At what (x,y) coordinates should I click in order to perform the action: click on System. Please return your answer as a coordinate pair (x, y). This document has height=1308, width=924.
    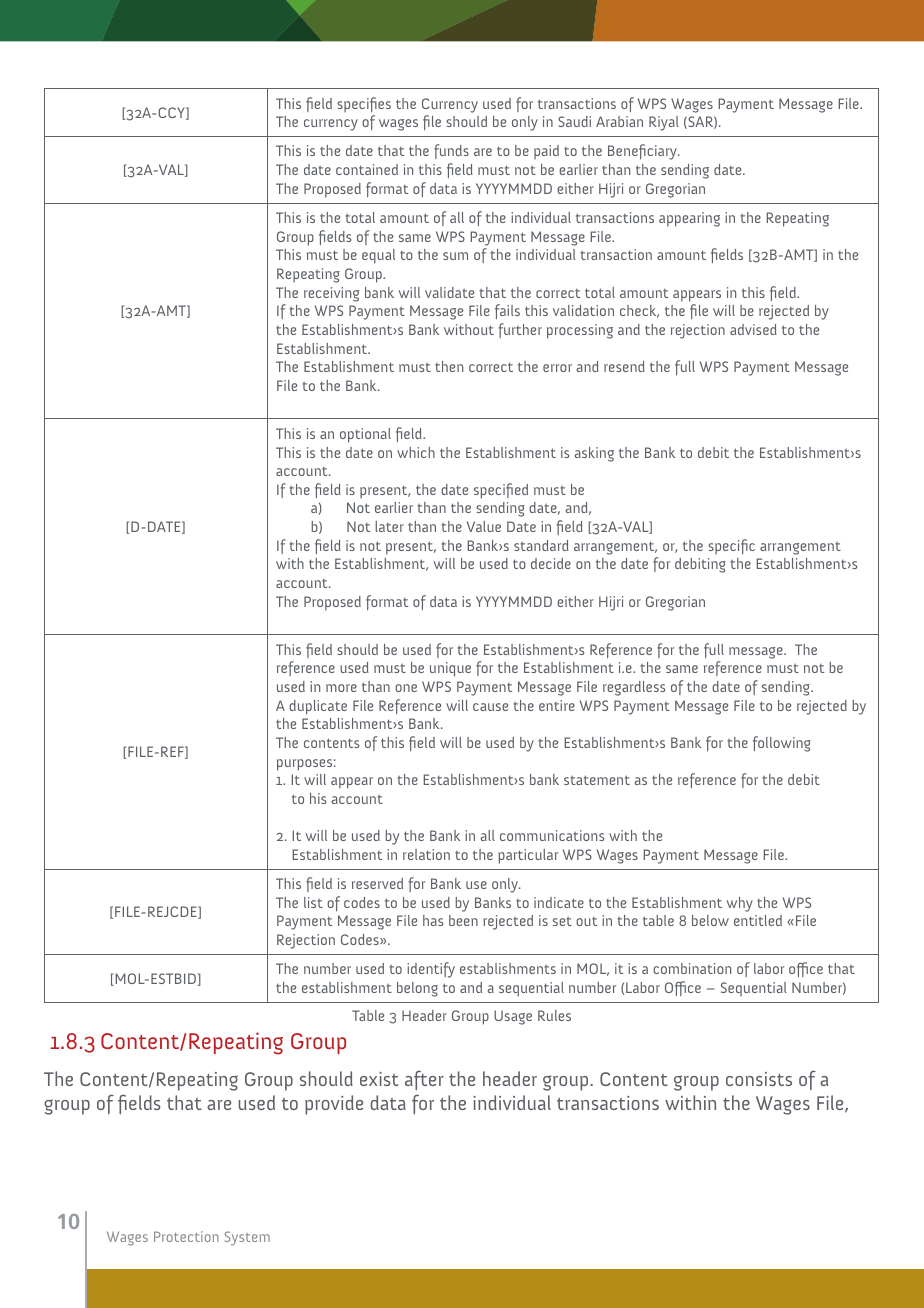
    Looking at the image, I should click on (247, 1238).
